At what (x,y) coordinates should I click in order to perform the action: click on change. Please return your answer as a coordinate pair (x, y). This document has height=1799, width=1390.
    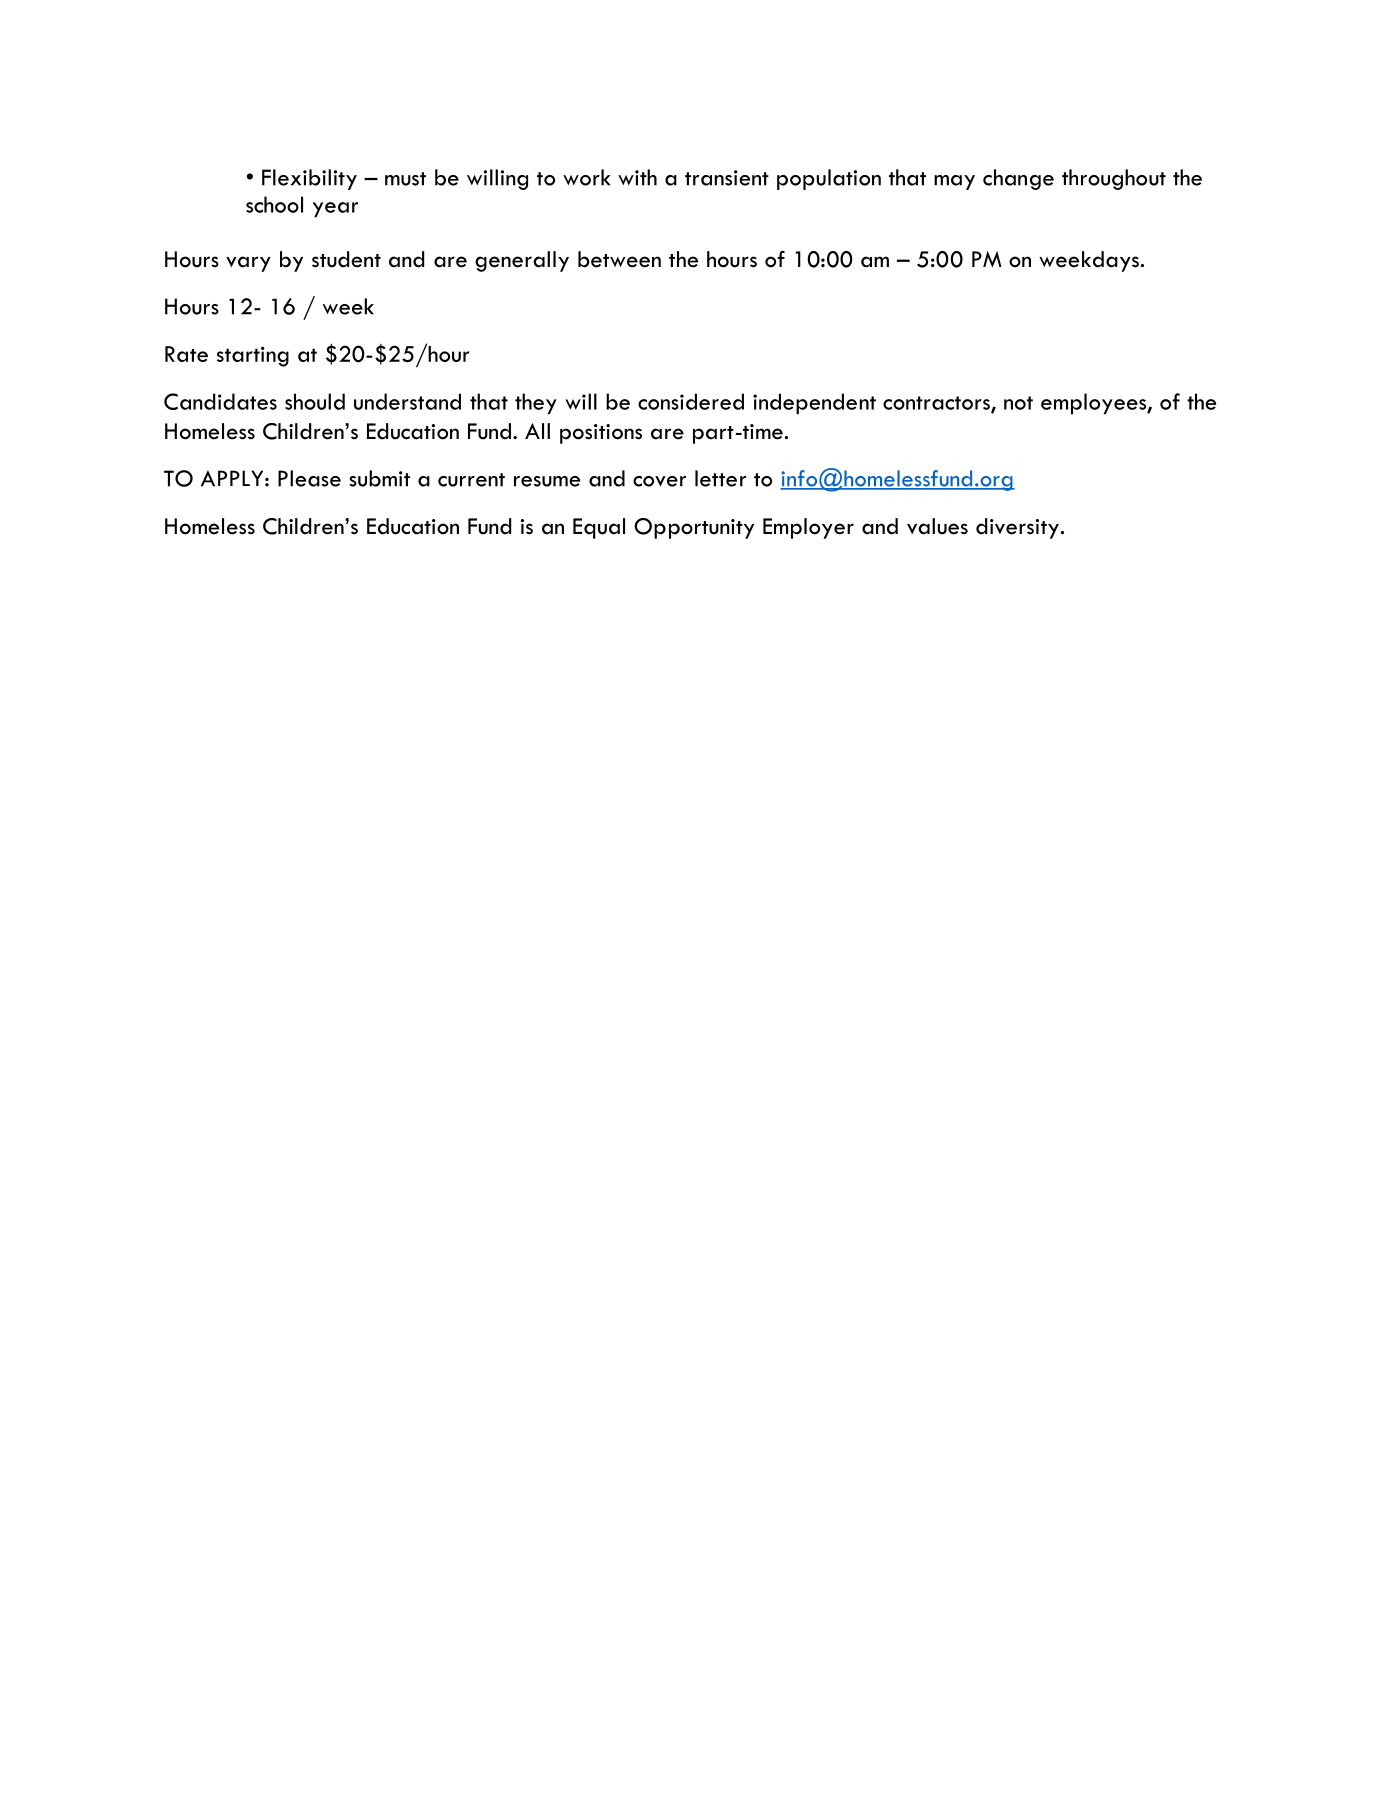
    Looking at the image, I should click on (1018, 179).
